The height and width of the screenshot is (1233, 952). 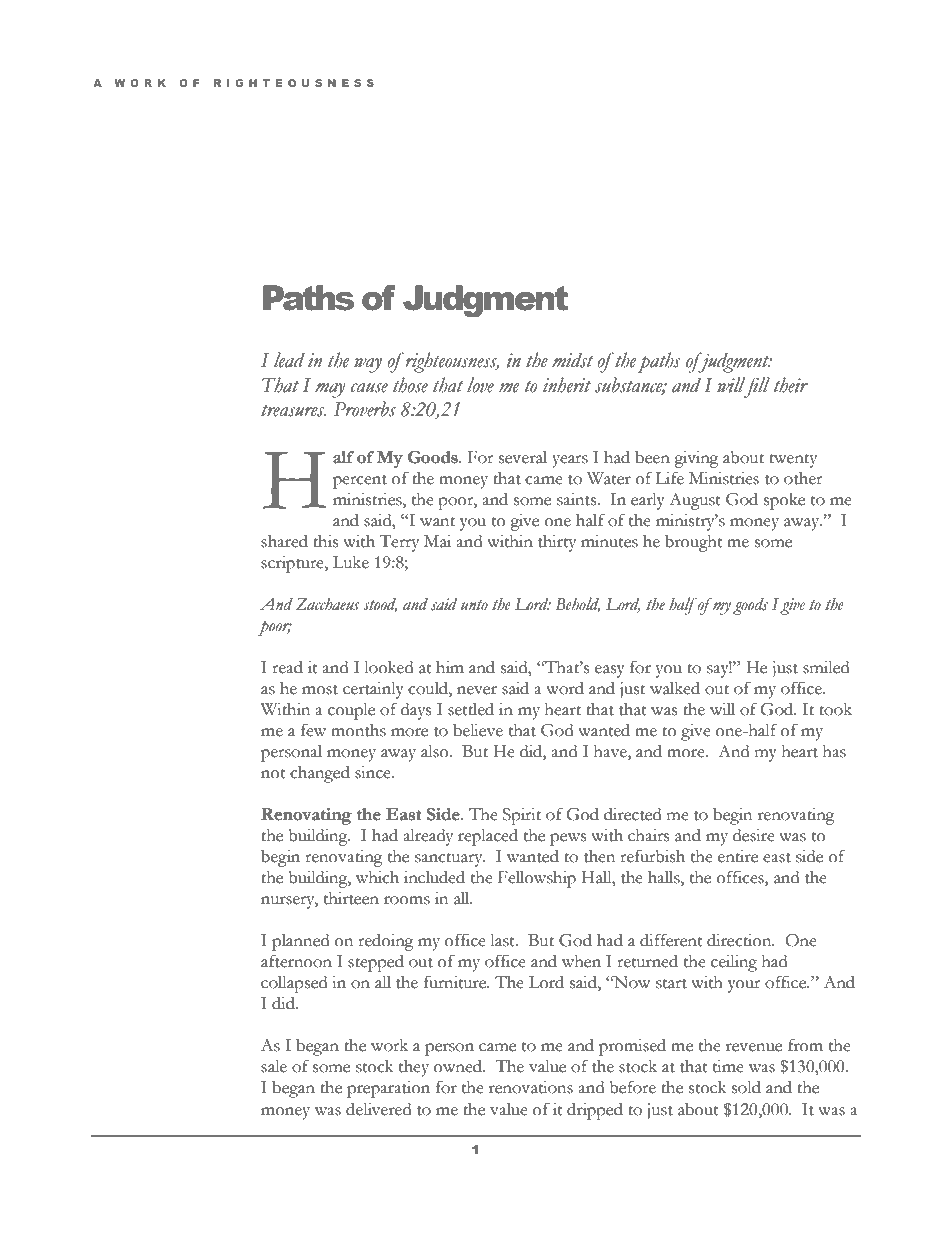 What do you see at coordinates (557, 543) in the screenshot?
I see `thirty` at bounding box center [557, 543].
